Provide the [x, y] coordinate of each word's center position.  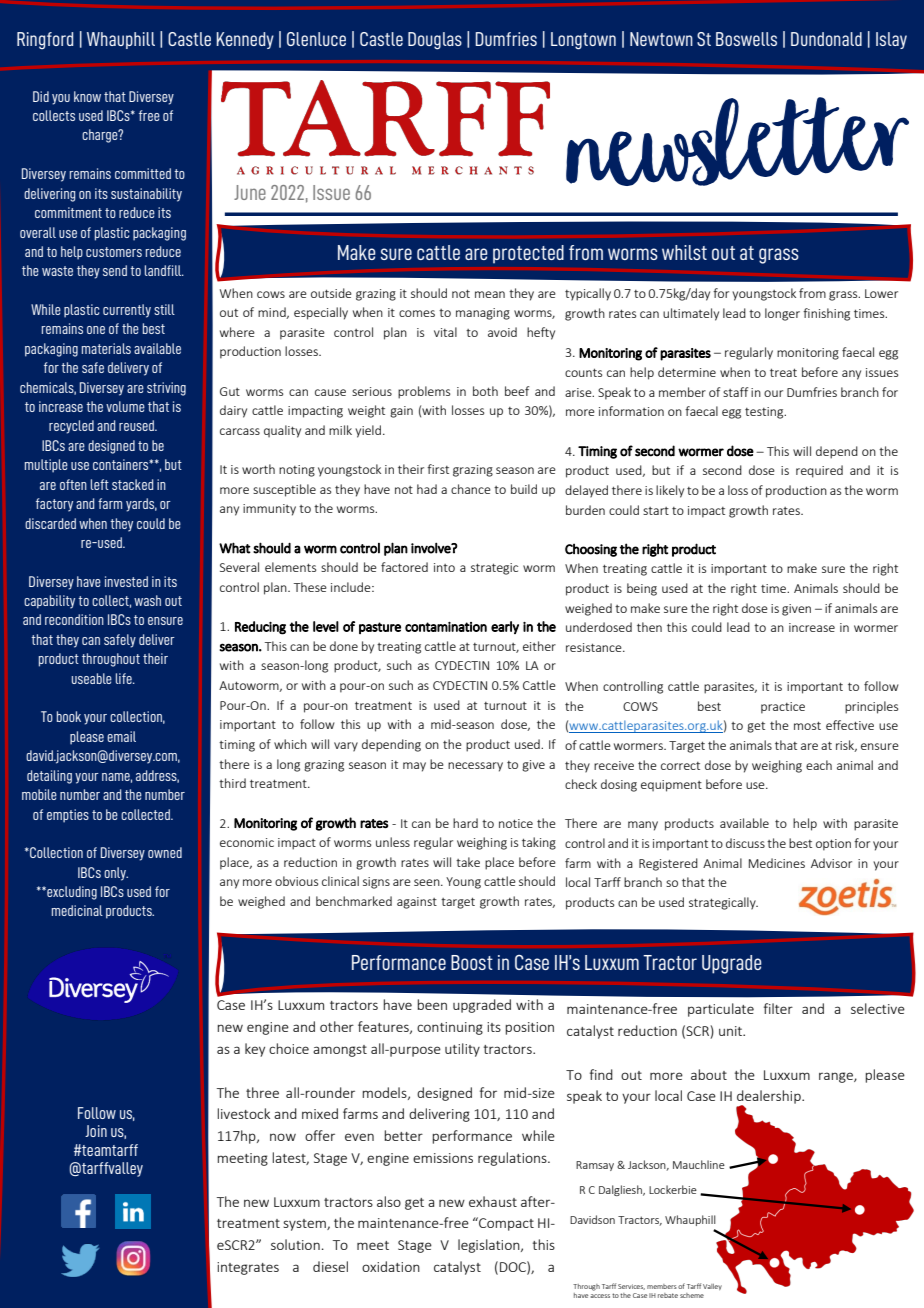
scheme [692, 1295]
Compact [505, 1224]
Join [96, 1131]
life [125, 678]
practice [783, 708]
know [87, 96]
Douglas [435, 41]
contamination [446, 627]
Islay [891, 40]
